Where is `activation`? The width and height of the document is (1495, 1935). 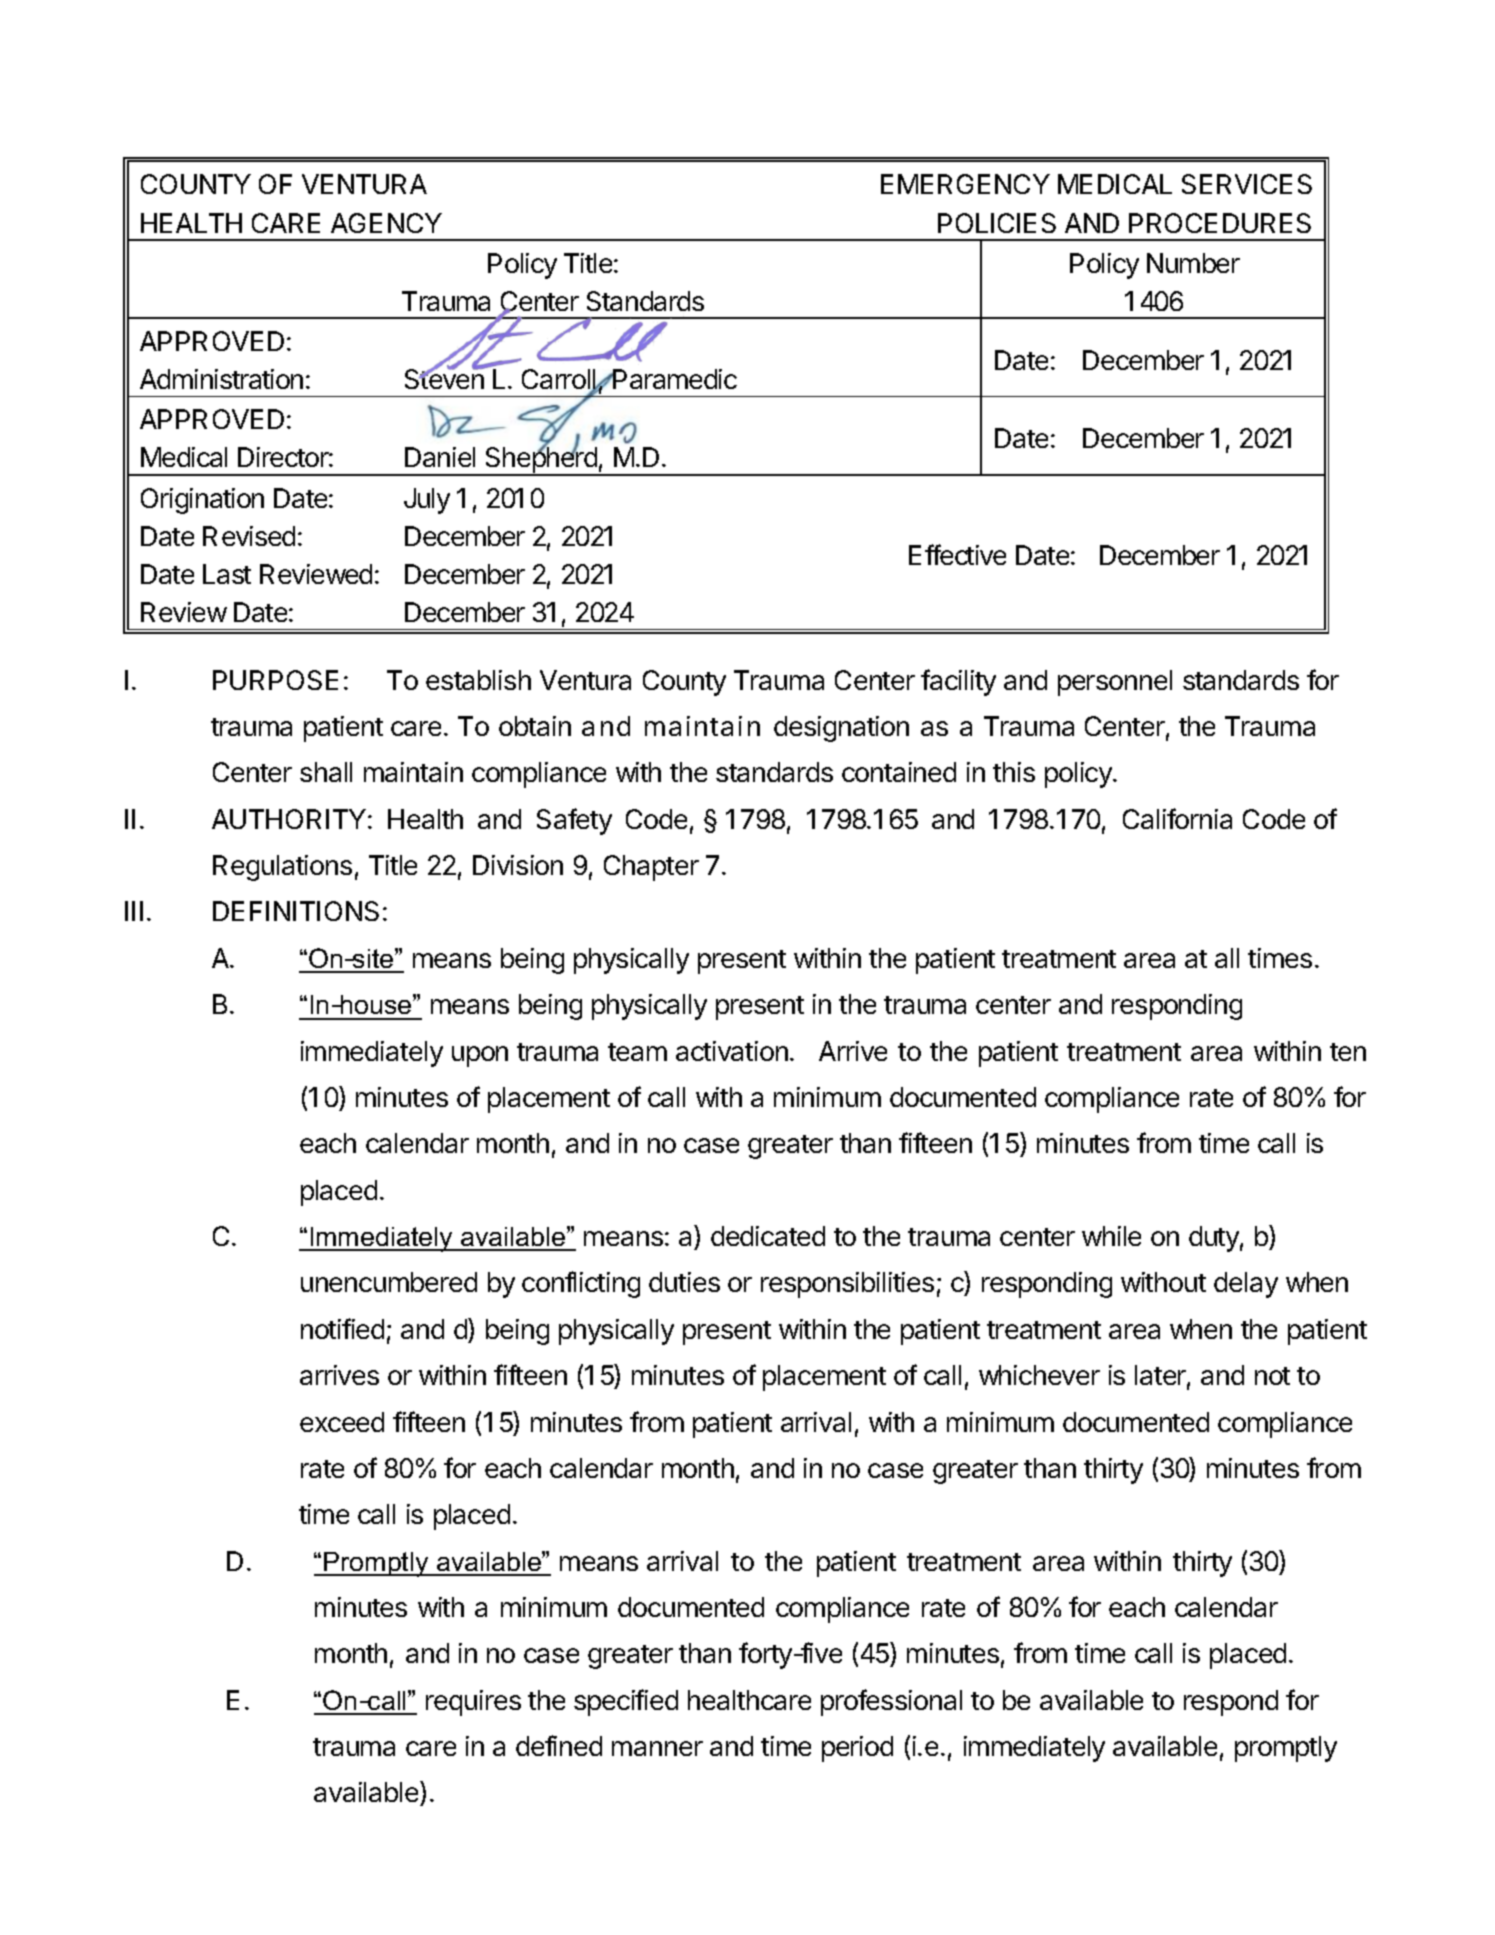 activation is located at coordinates (732, 1051).
